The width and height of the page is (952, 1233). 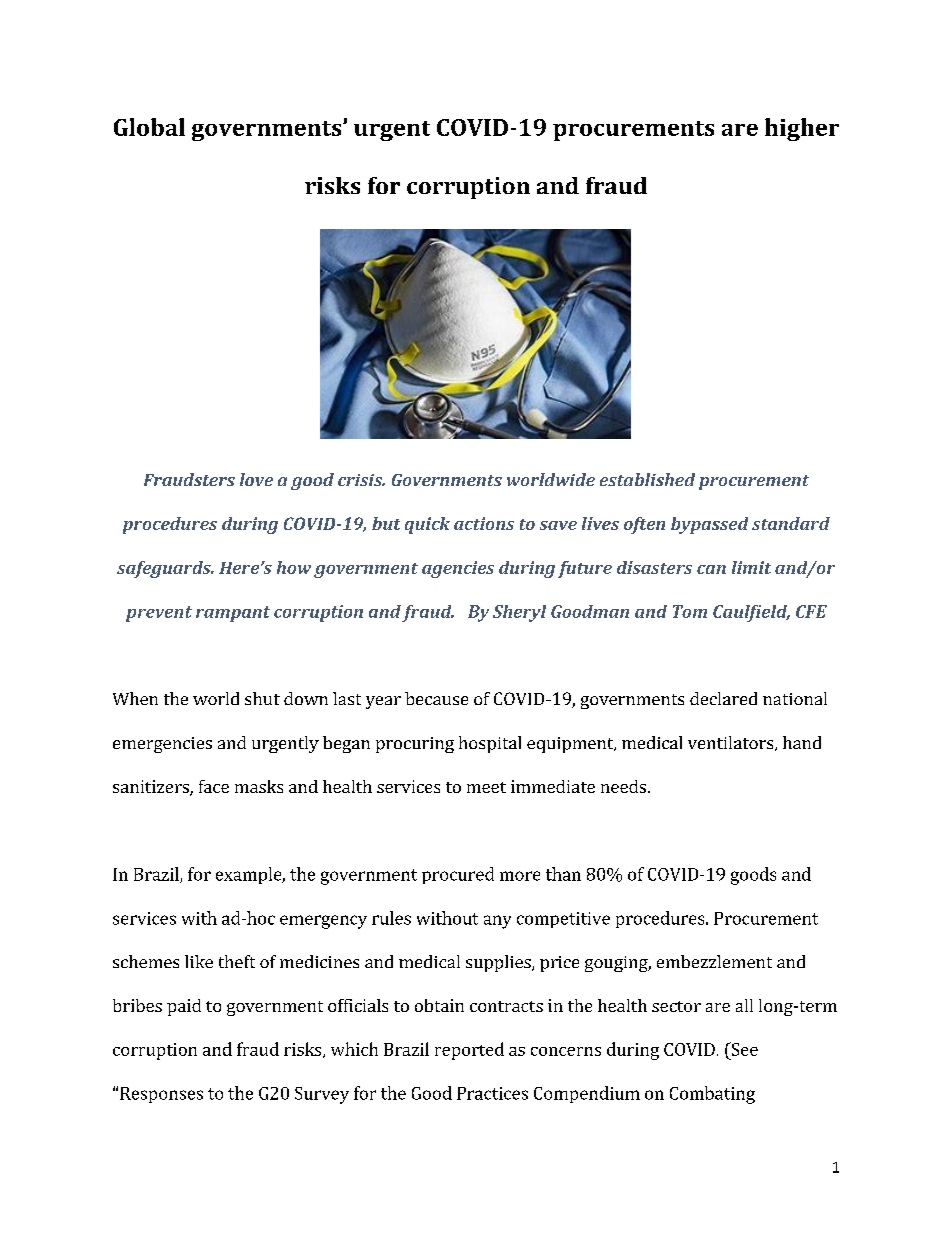 I want to click on reported, so click(x=469, y=1051).
